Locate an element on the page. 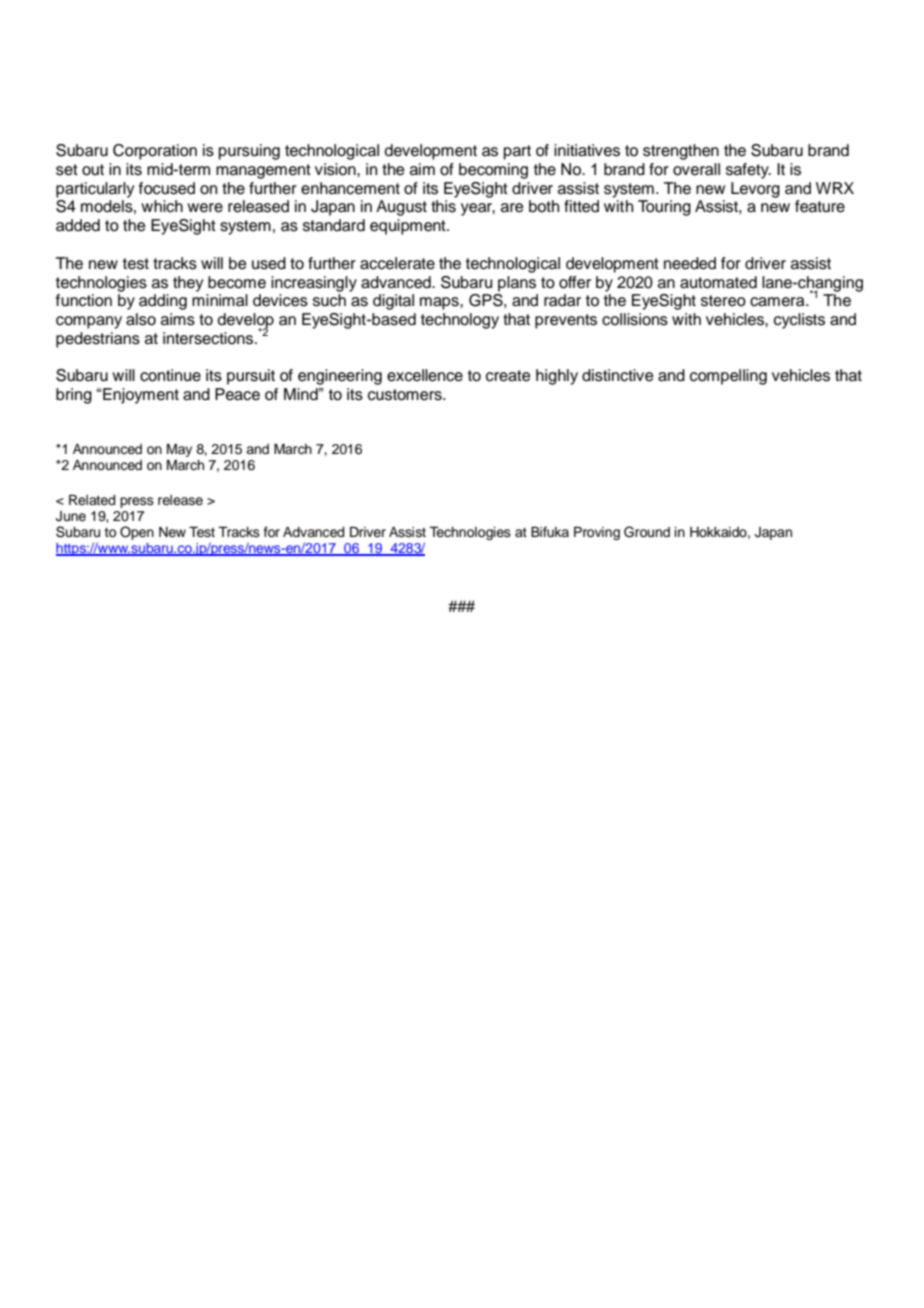  technology is located at coordinates (460, 321).
